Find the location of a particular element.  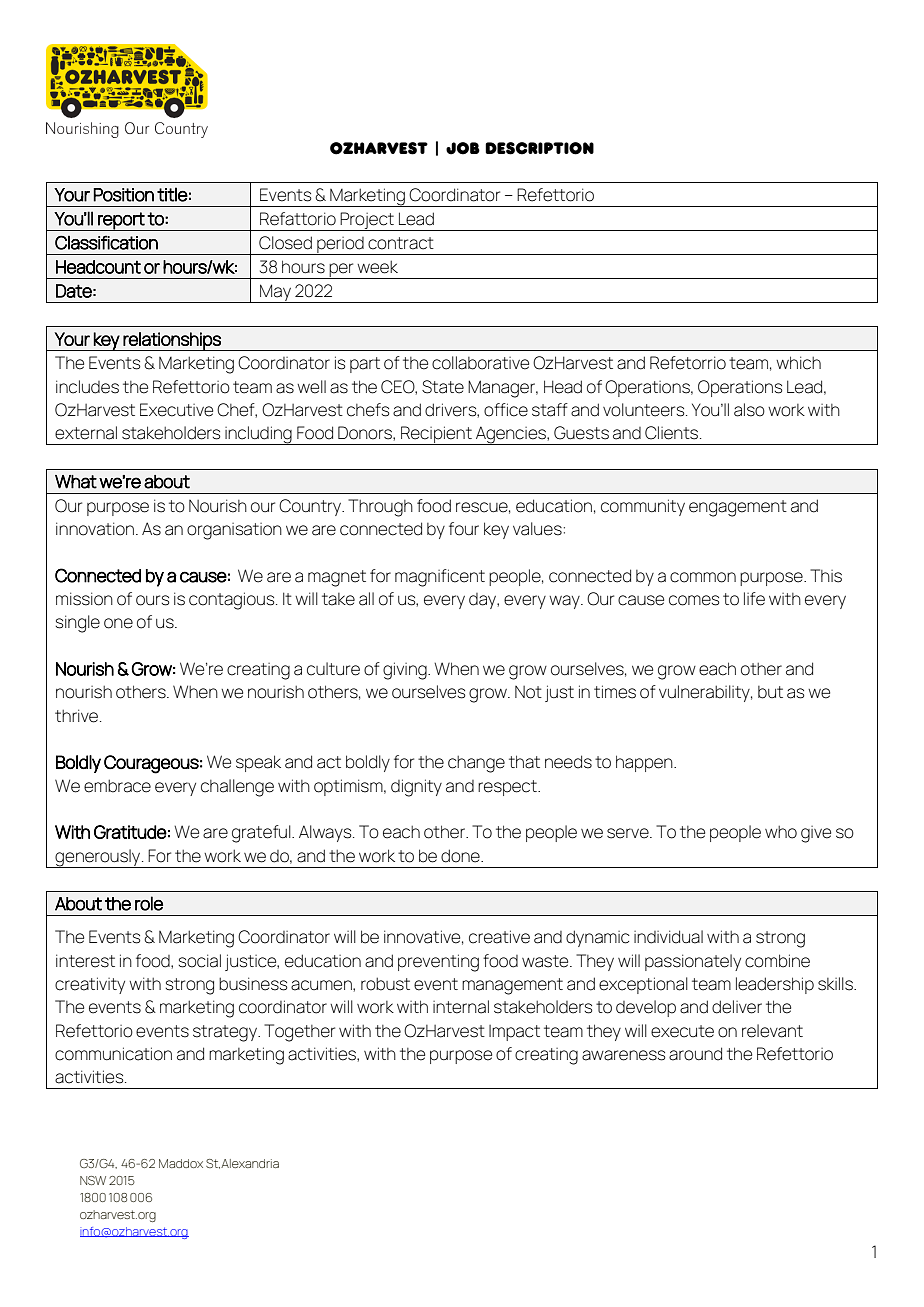

relationships is located at coordinates (172, 341).
